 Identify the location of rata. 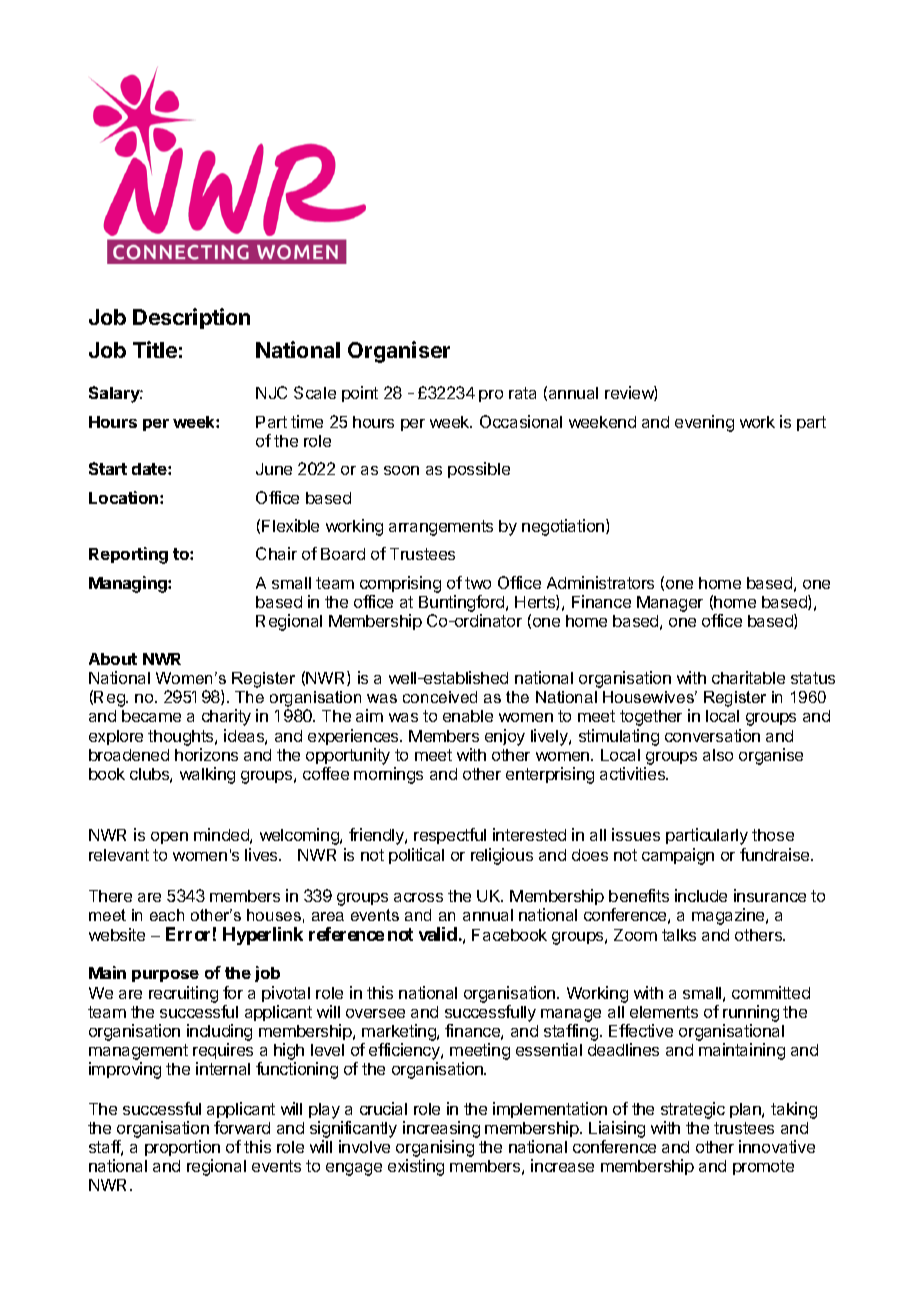
(522, 393).
